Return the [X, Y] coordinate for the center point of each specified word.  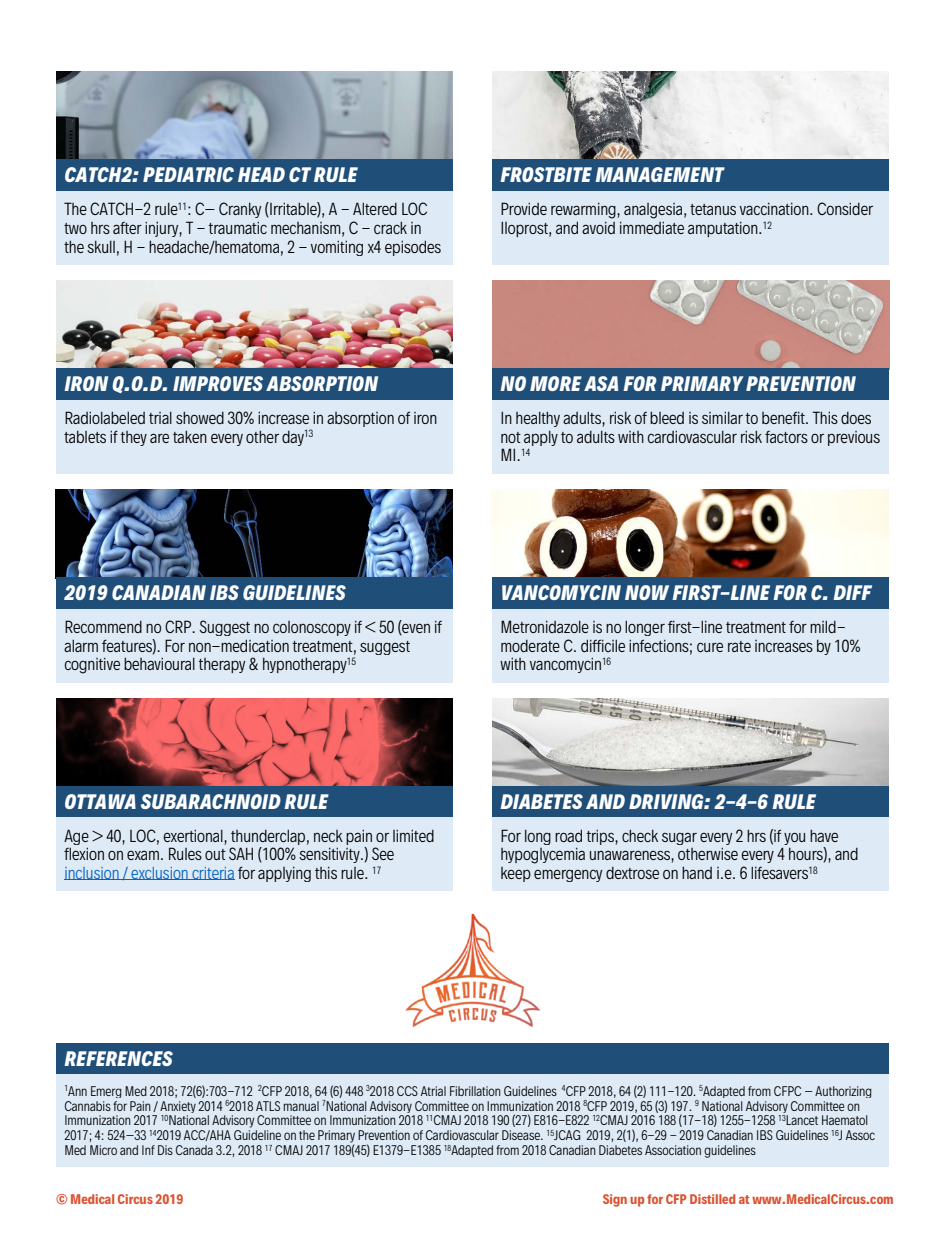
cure [710, 647]
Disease [522, 1135]
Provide [524, 208]
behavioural [159, 663]
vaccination [775, 209]
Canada [194, 1150]
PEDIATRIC [188, 174]
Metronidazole [545, 626]
